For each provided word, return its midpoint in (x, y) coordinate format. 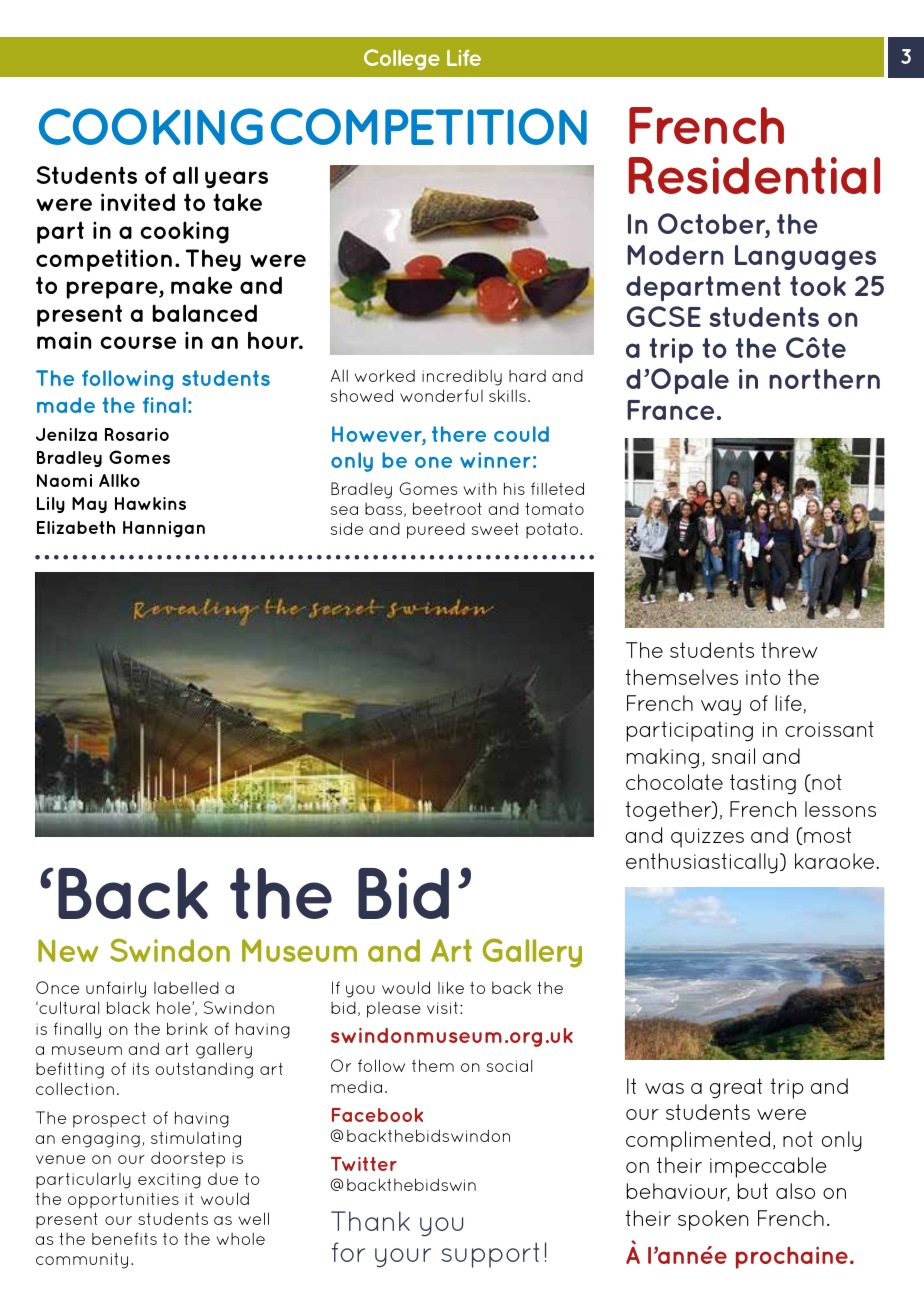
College (402, 59)
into (763, 677)
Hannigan (164, 529)
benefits (124, 1238)
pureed (436, 531)
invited (138, 202)
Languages (805, 257)
